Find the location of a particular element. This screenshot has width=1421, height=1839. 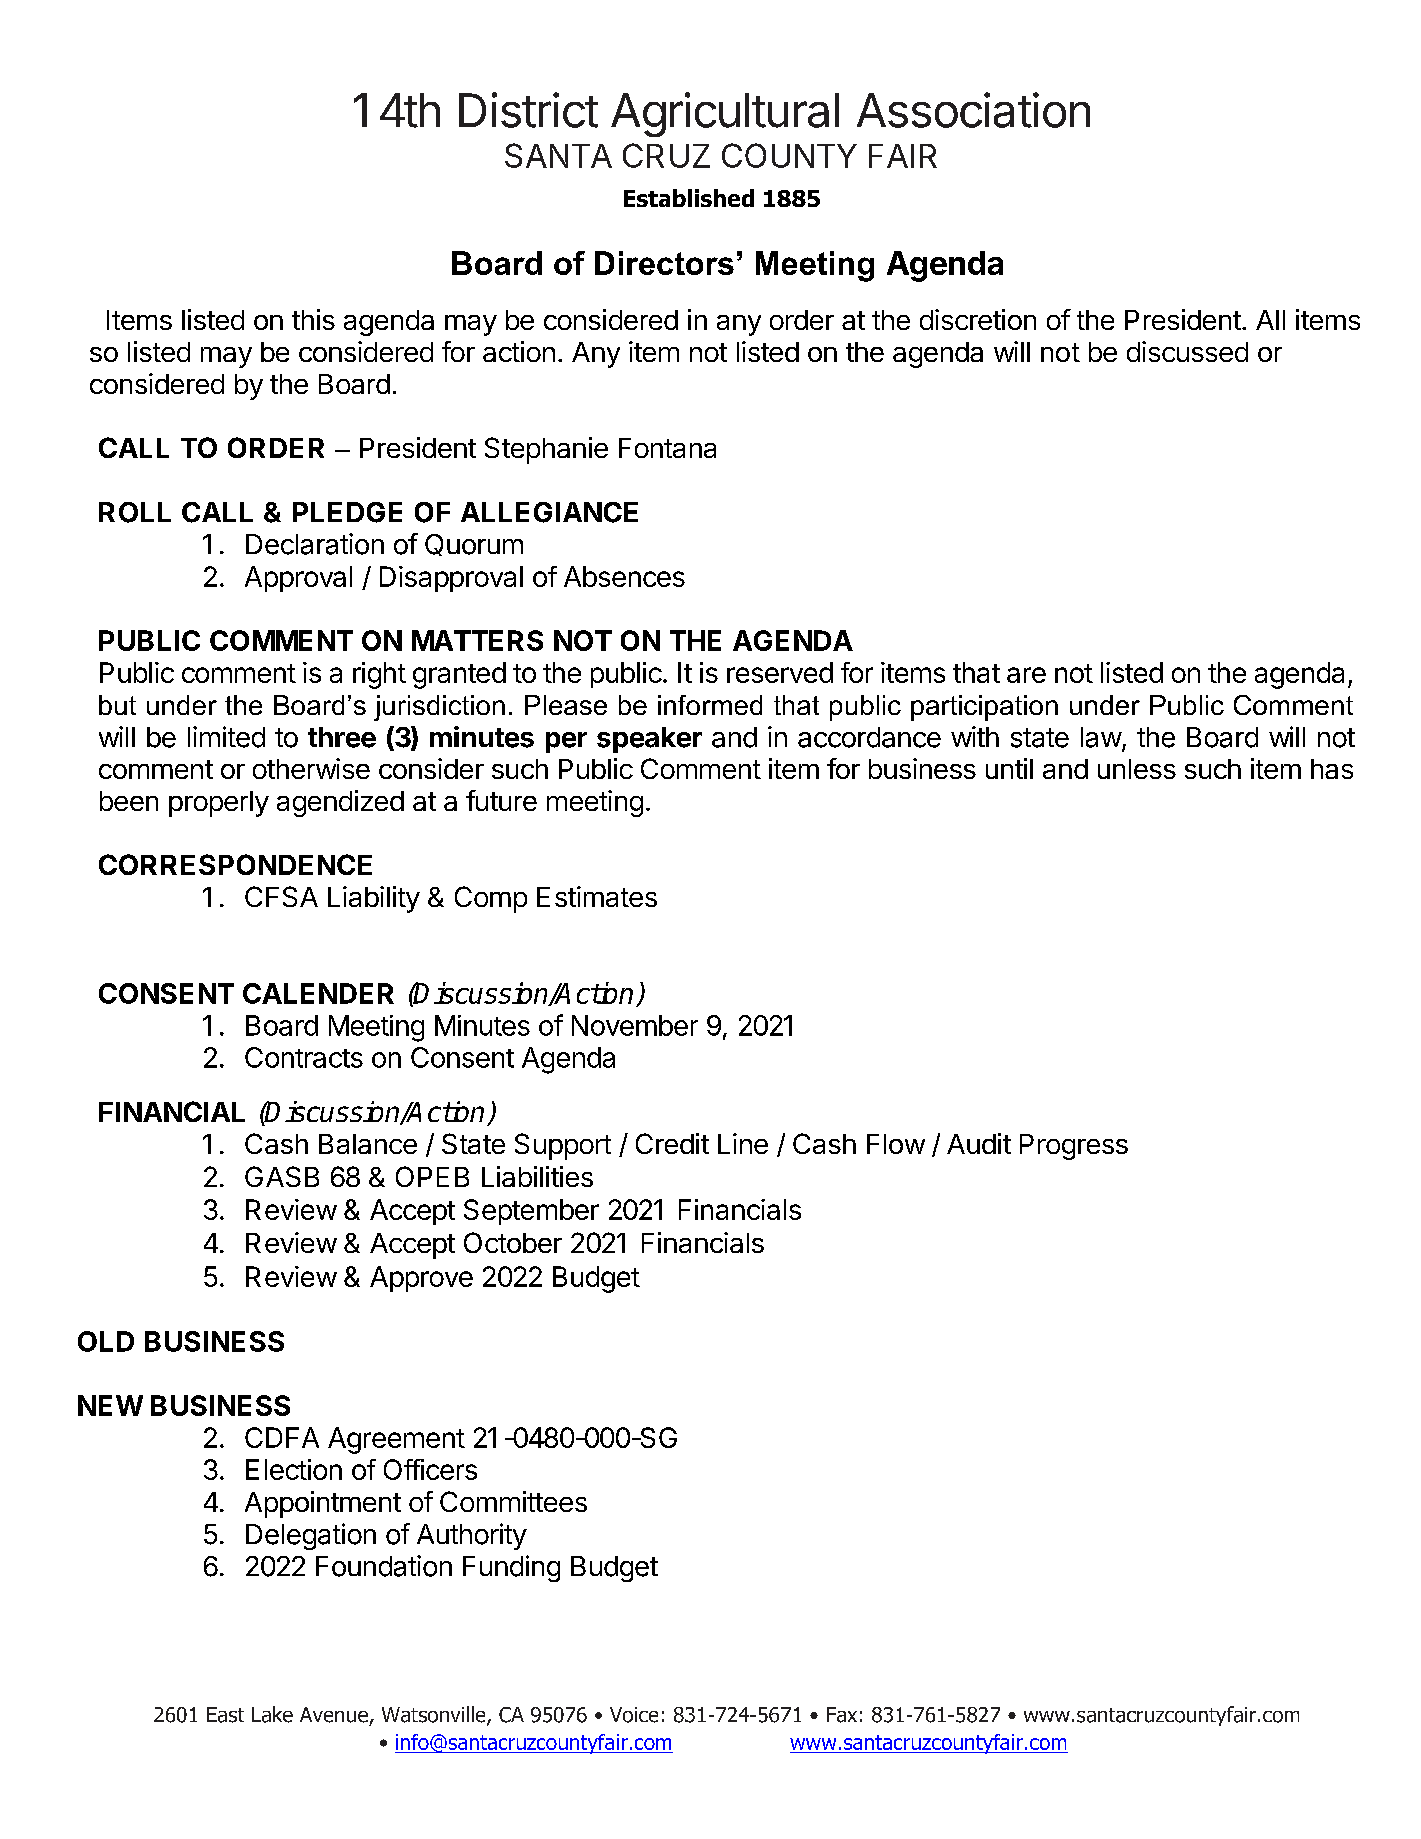

Association is located at coordinates (973, 110).
